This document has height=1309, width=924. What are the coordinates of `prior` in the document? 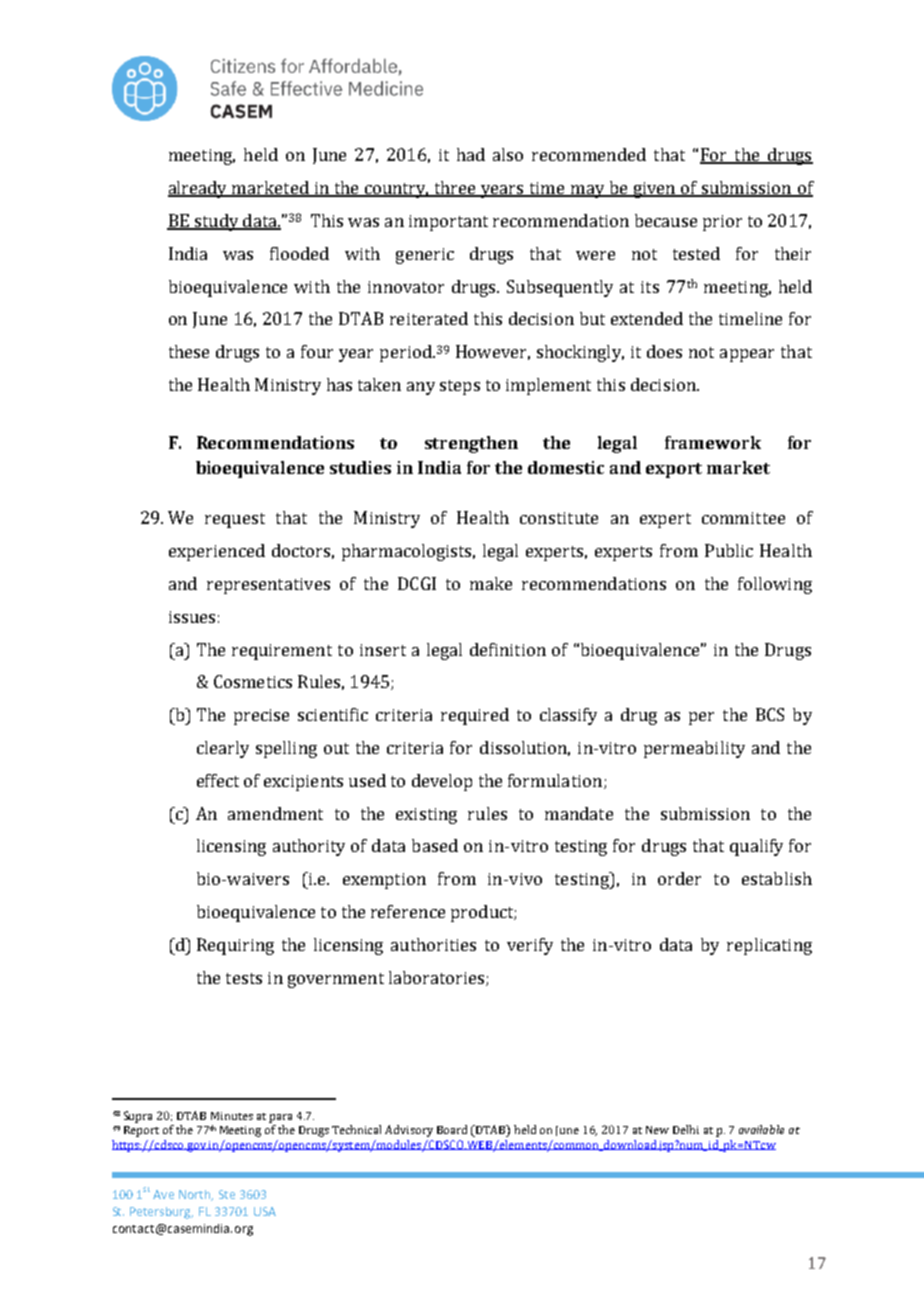 It's located at (722, 223).
